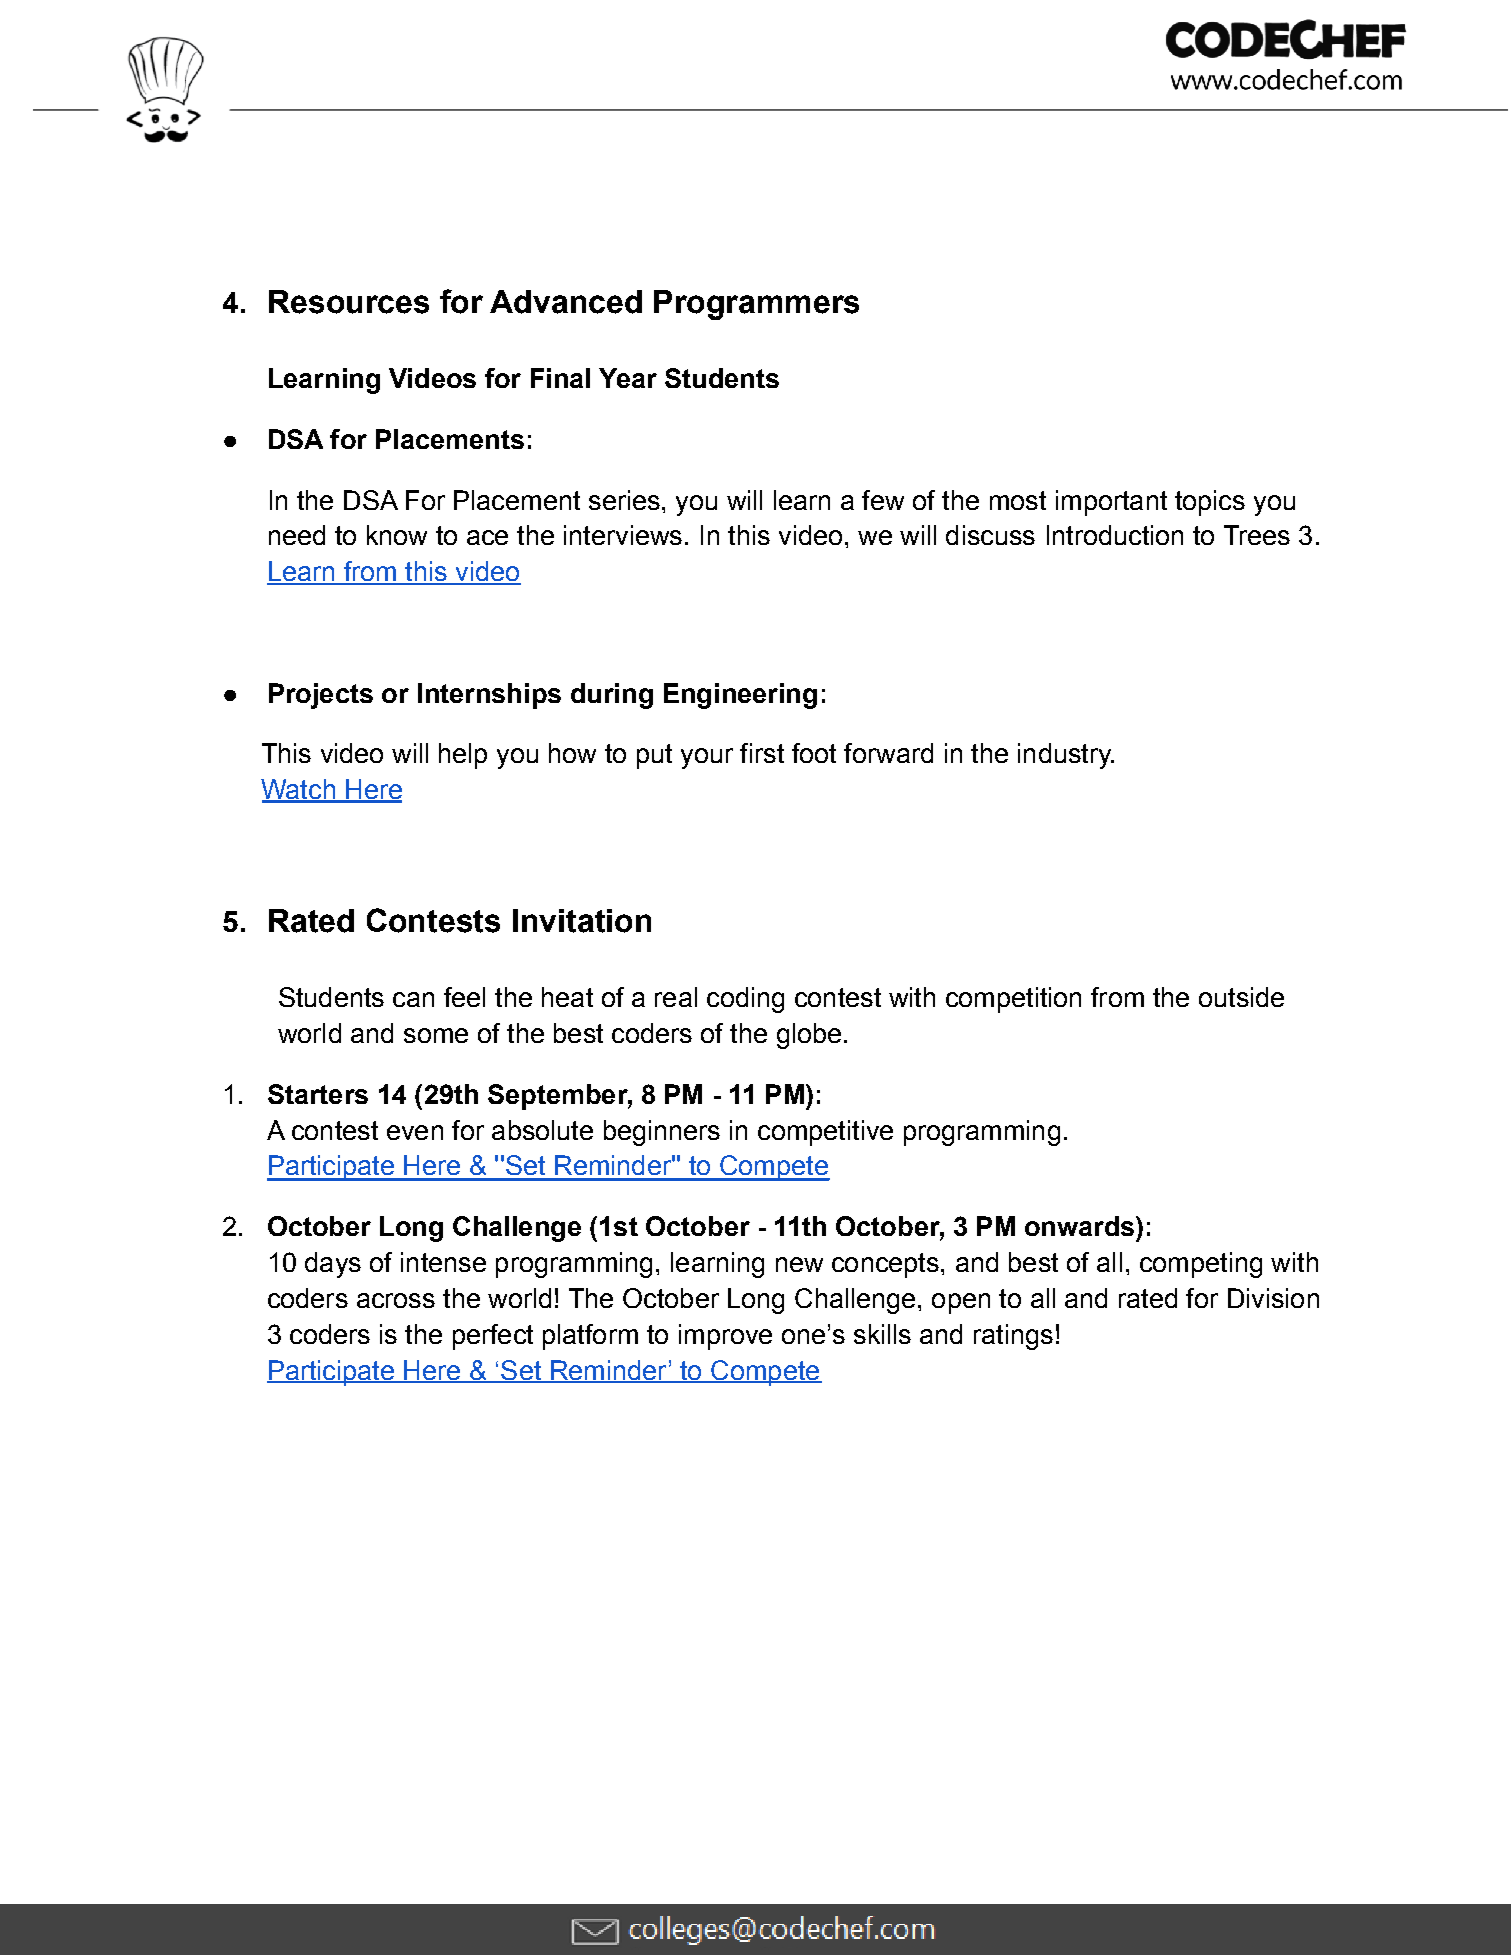 The image size is (1511, 1956). What do you see at coordinates (1066, 756) in the screenshot?
I see `industry` at bounding box center [1066, 756].
